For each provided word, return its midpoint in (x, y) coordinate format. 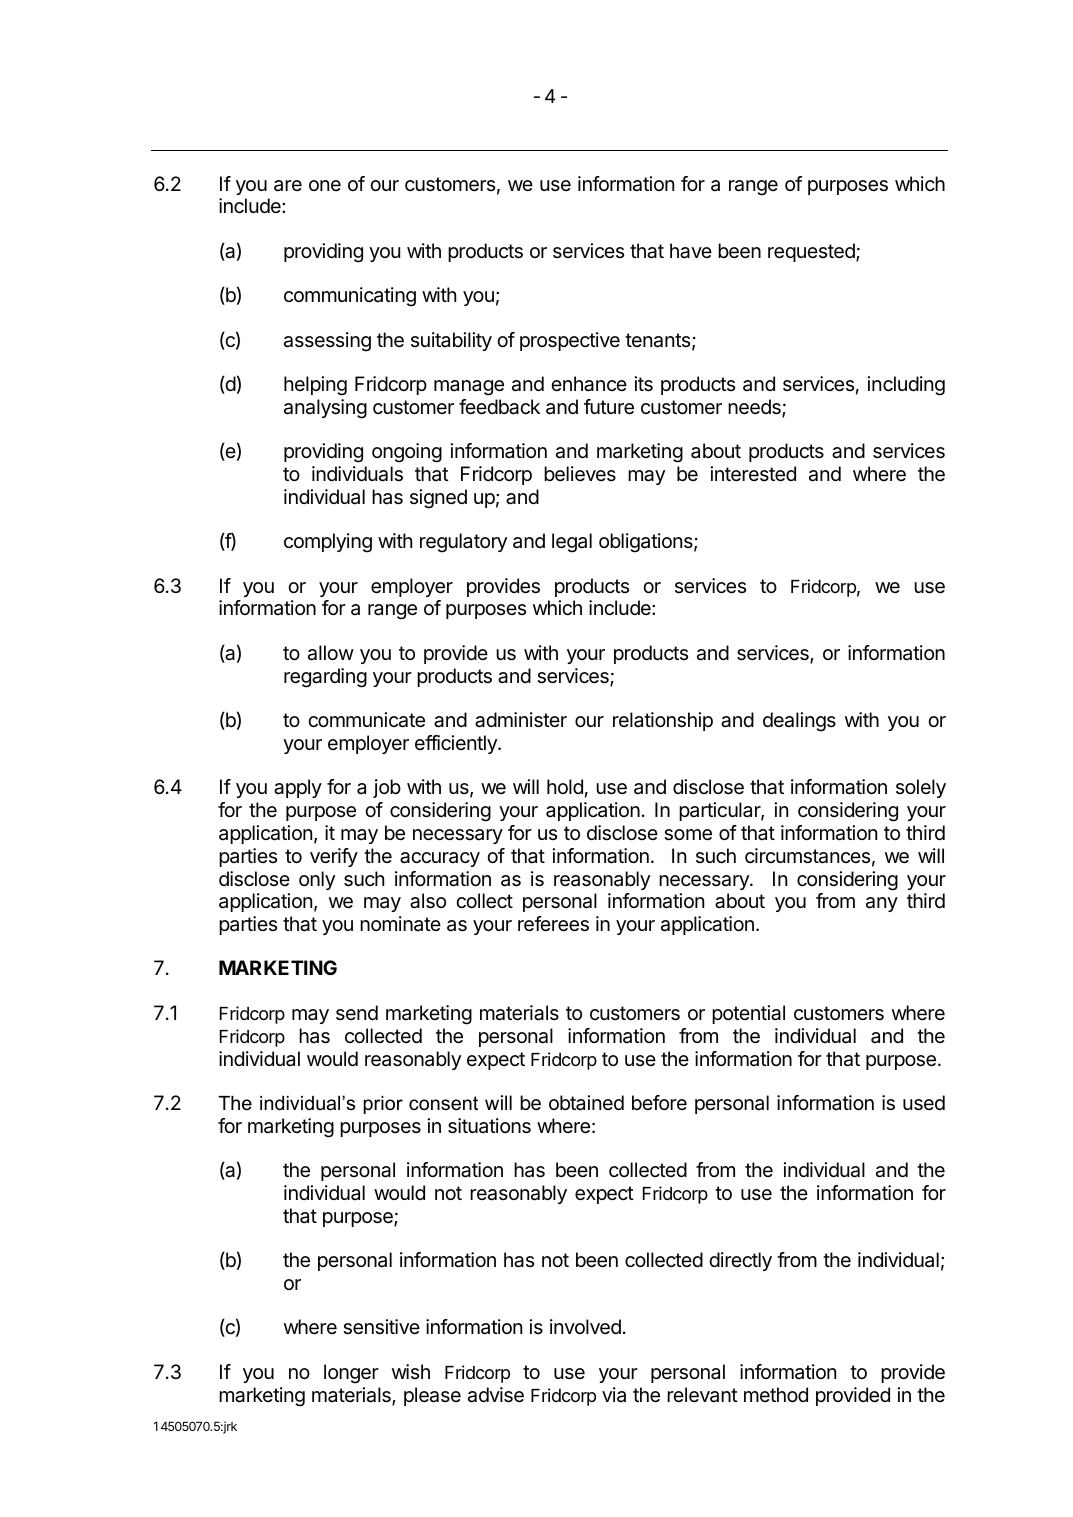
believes (580, 474)
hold (565, 786)
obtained (586, 1103)
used (924, 1103)
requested (812, 252)
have (691, 251)
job (387, 788)
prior (383, 1105)
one (325, 185)
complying (328, 543)
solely (921, 788)
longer (351, 1374)
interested (753, 474)
